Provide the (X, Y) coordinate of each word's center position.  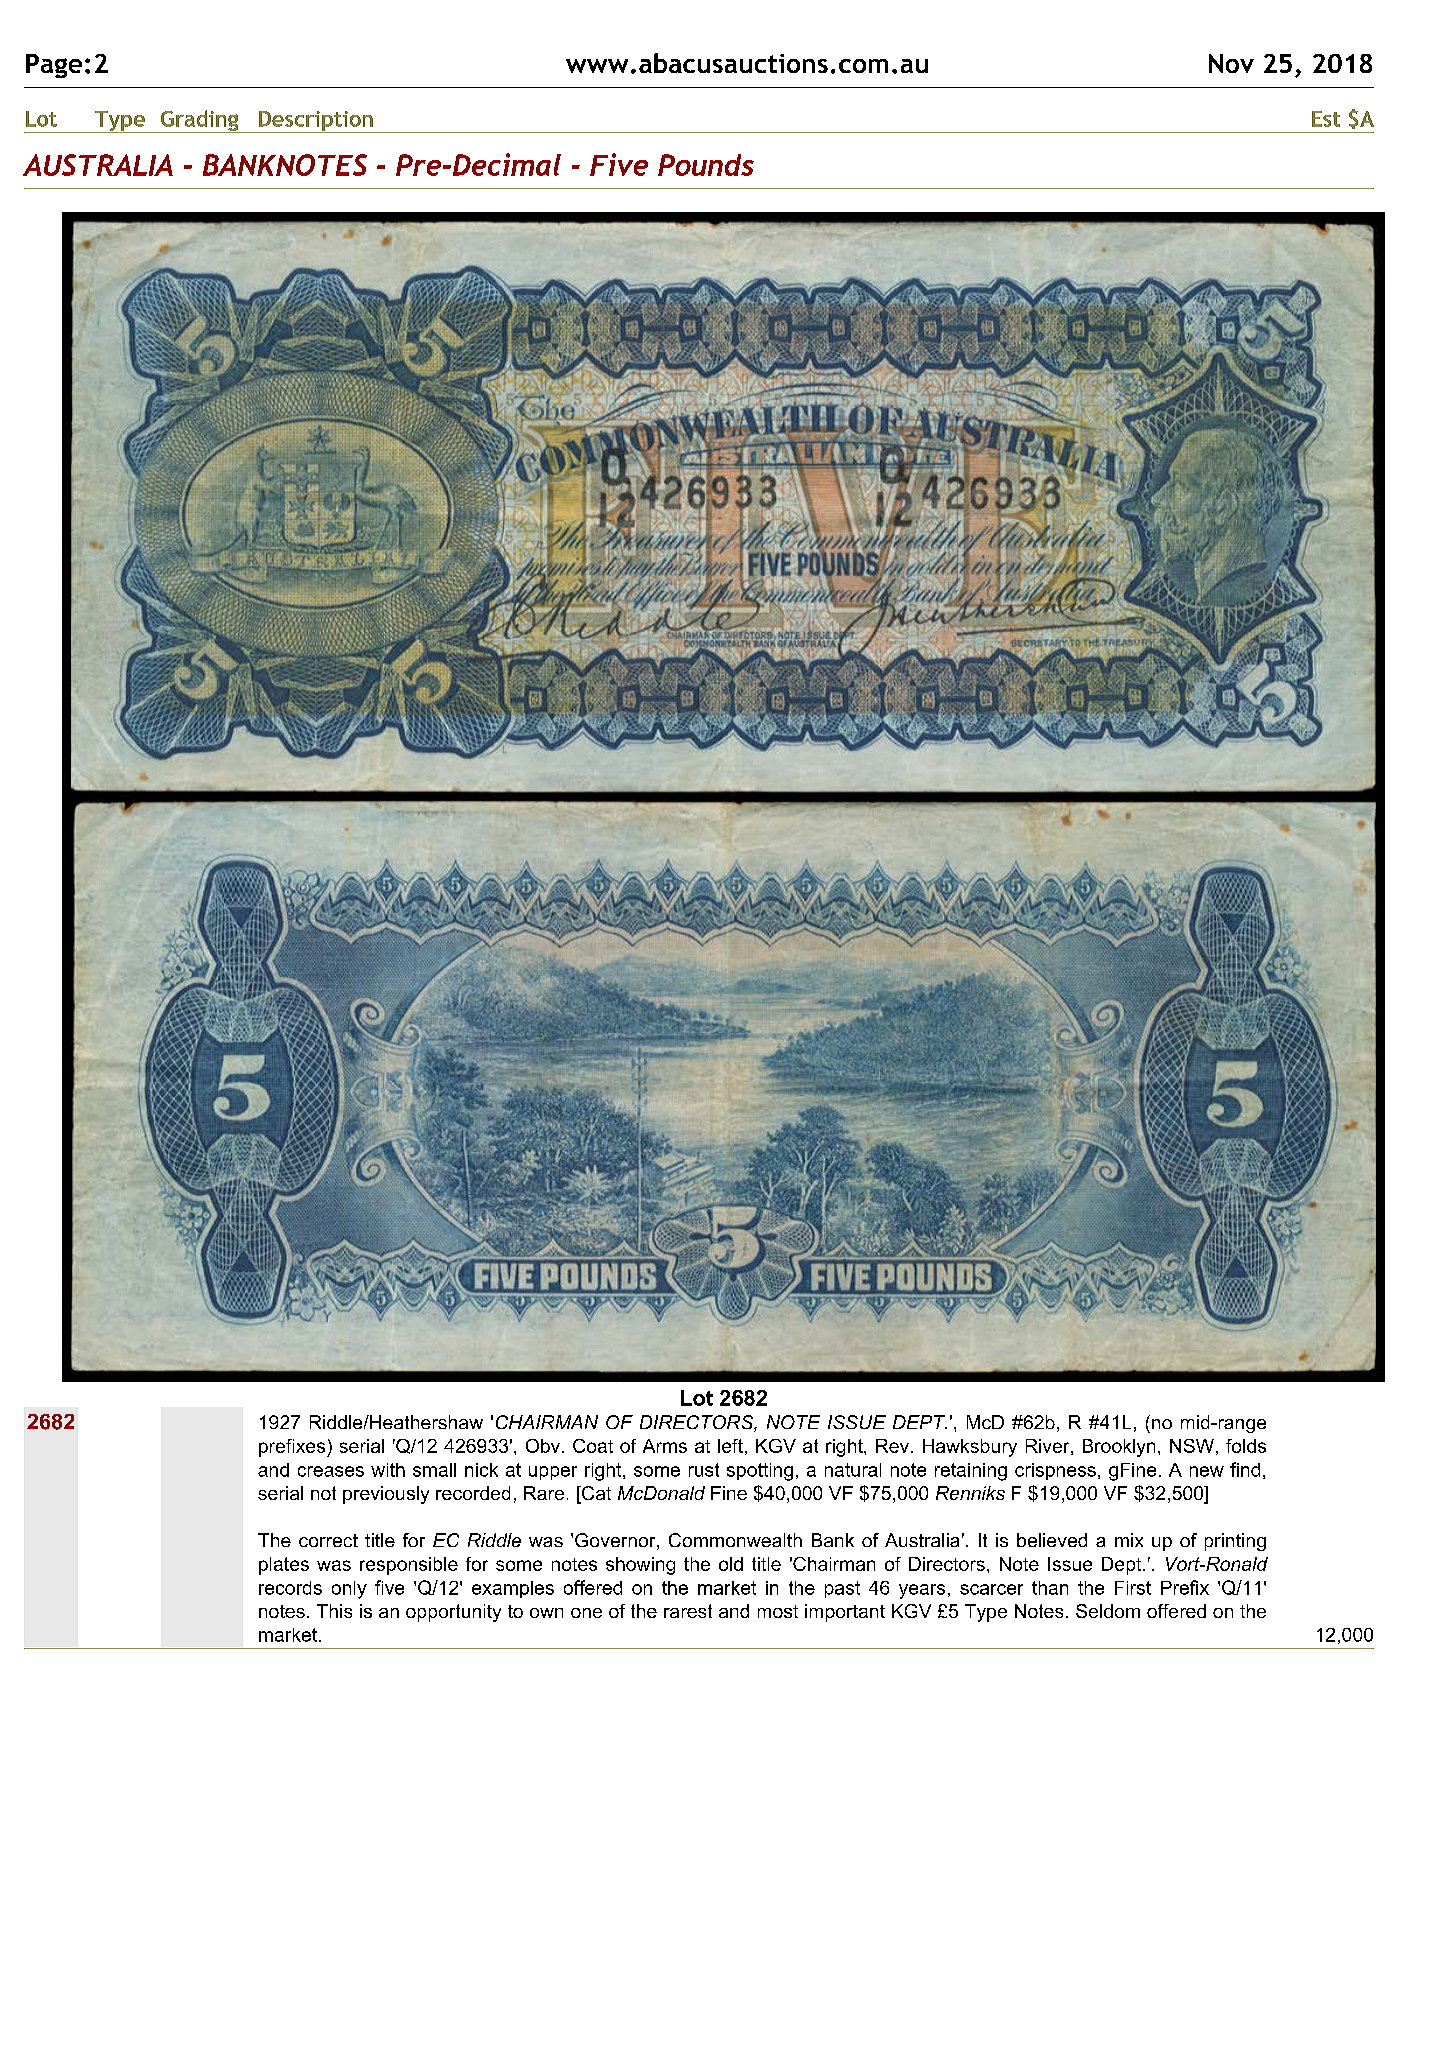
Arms (665, 1446)
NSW (1192, 1446)
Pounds (706, 165)
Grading (199, 121)
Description (316, 122)
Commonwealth (735, 1540)
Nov (1231, 63)
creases (331, 1471)
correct (328, 1540)
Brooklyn (1119, 1448)
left (730, 1446)
